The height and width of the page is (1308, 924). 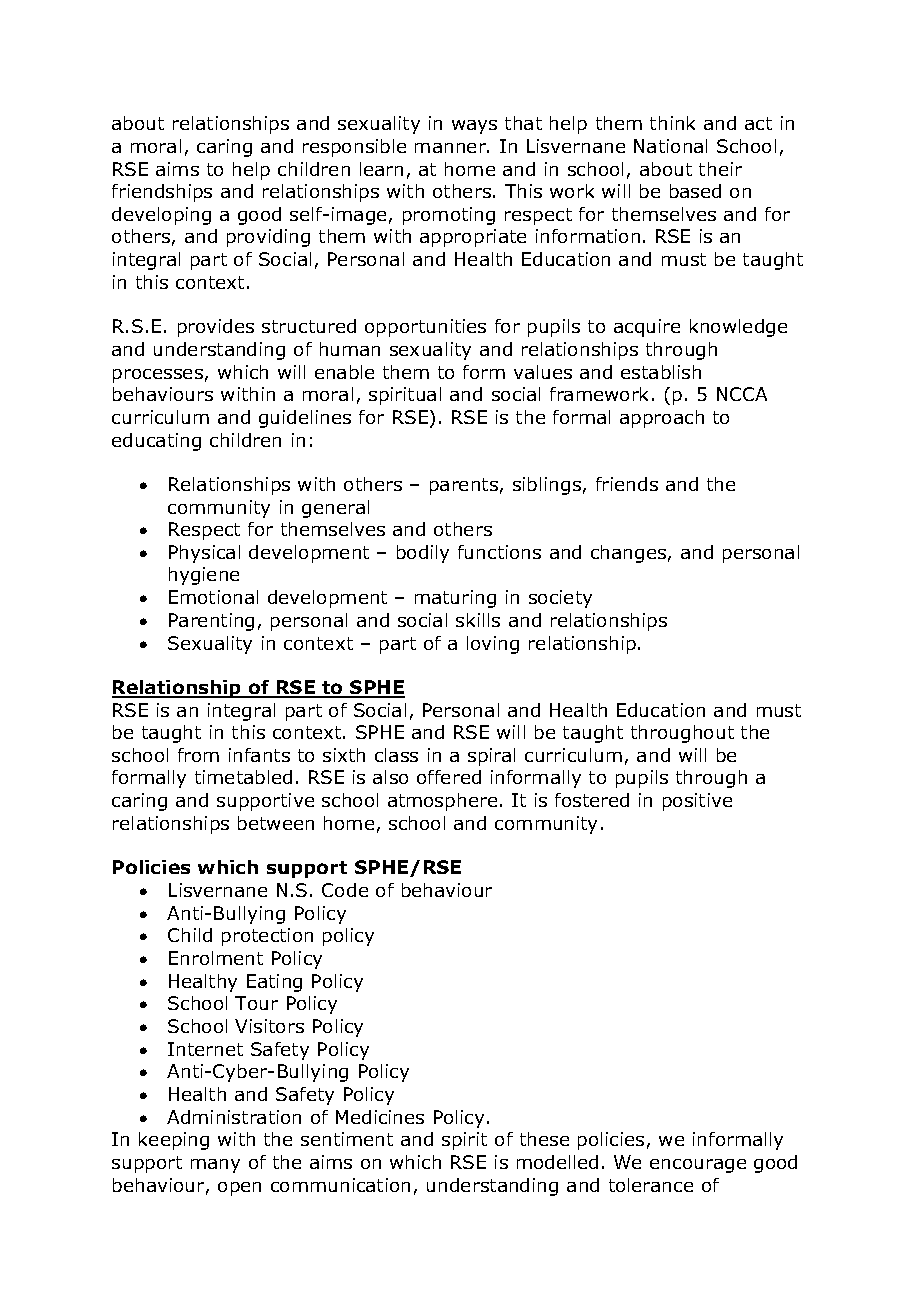 I want to click on Enrolment, so click(x=216, y=958).
